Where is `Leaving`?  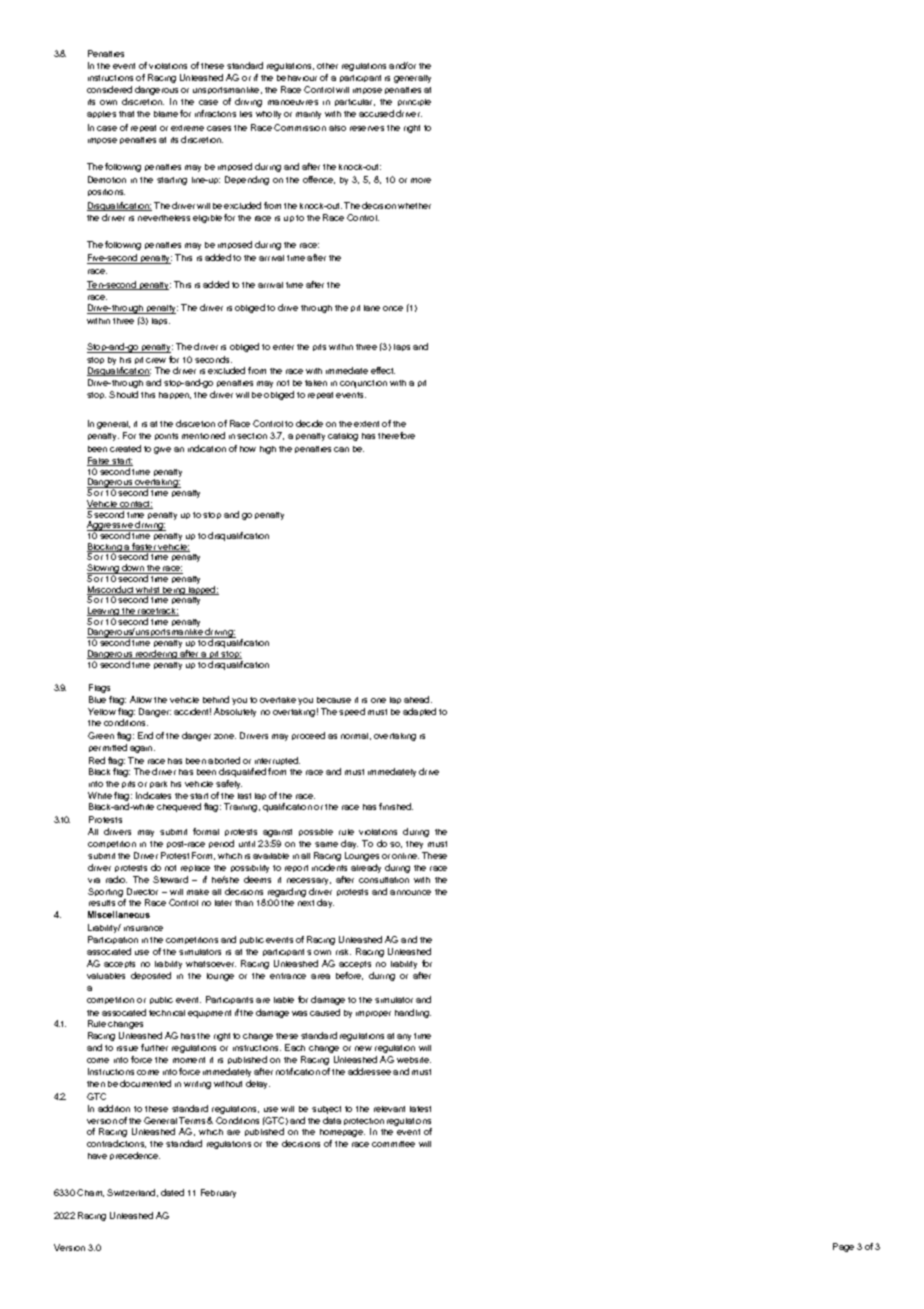
Leaving is located at coordinates (104, 613).
